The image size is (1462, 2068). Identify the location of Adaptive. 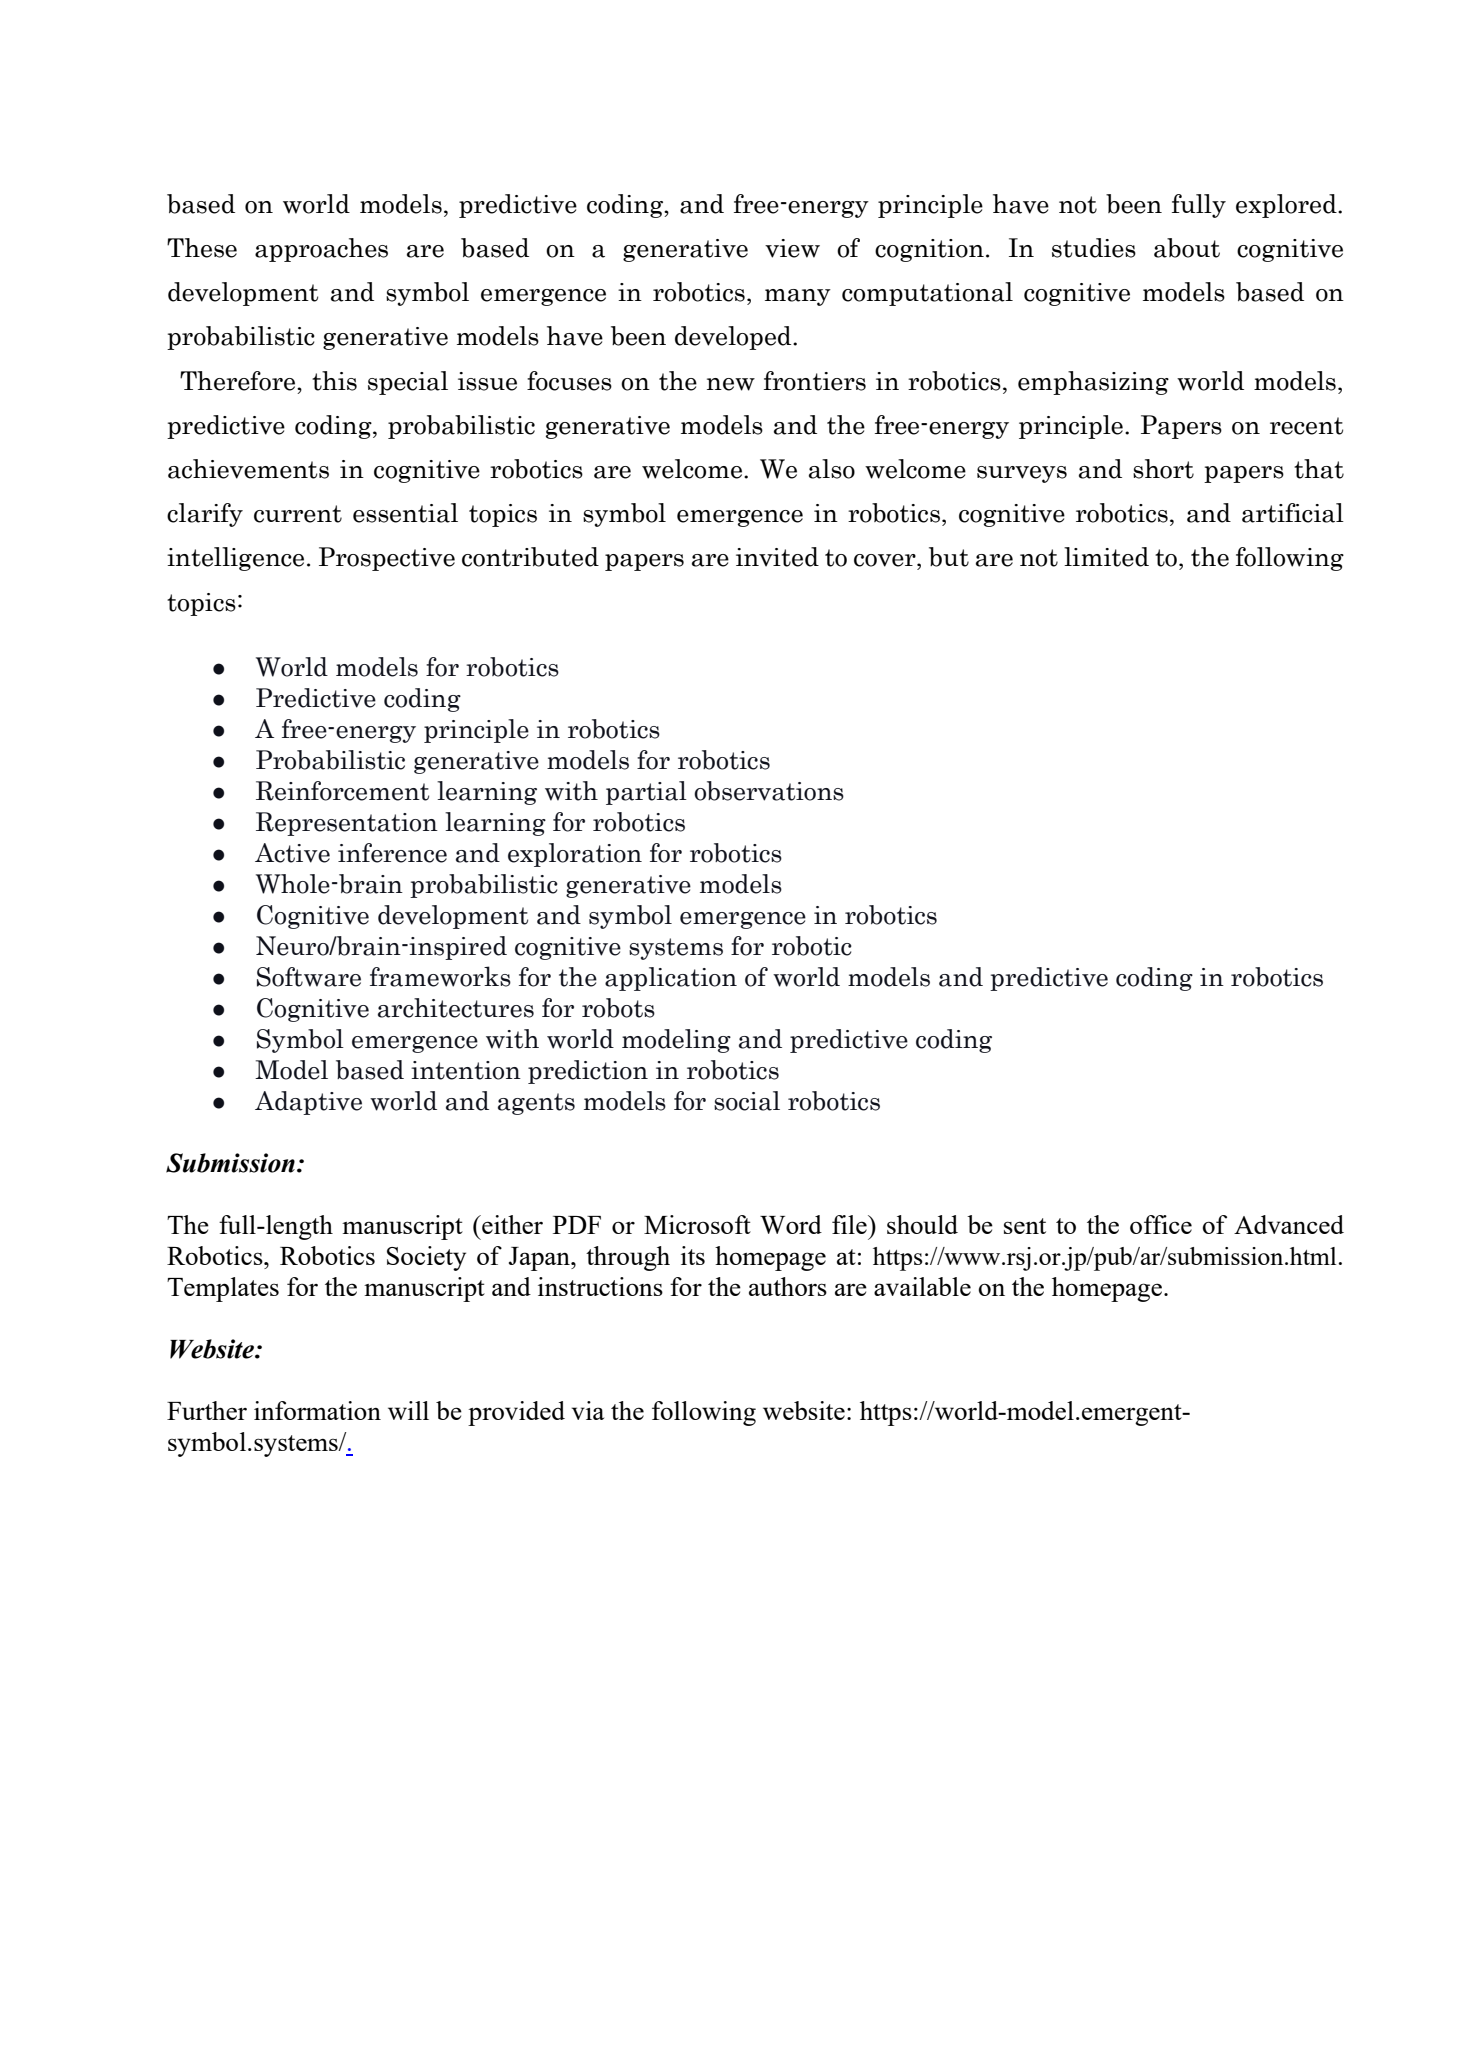
(308, 1103).
